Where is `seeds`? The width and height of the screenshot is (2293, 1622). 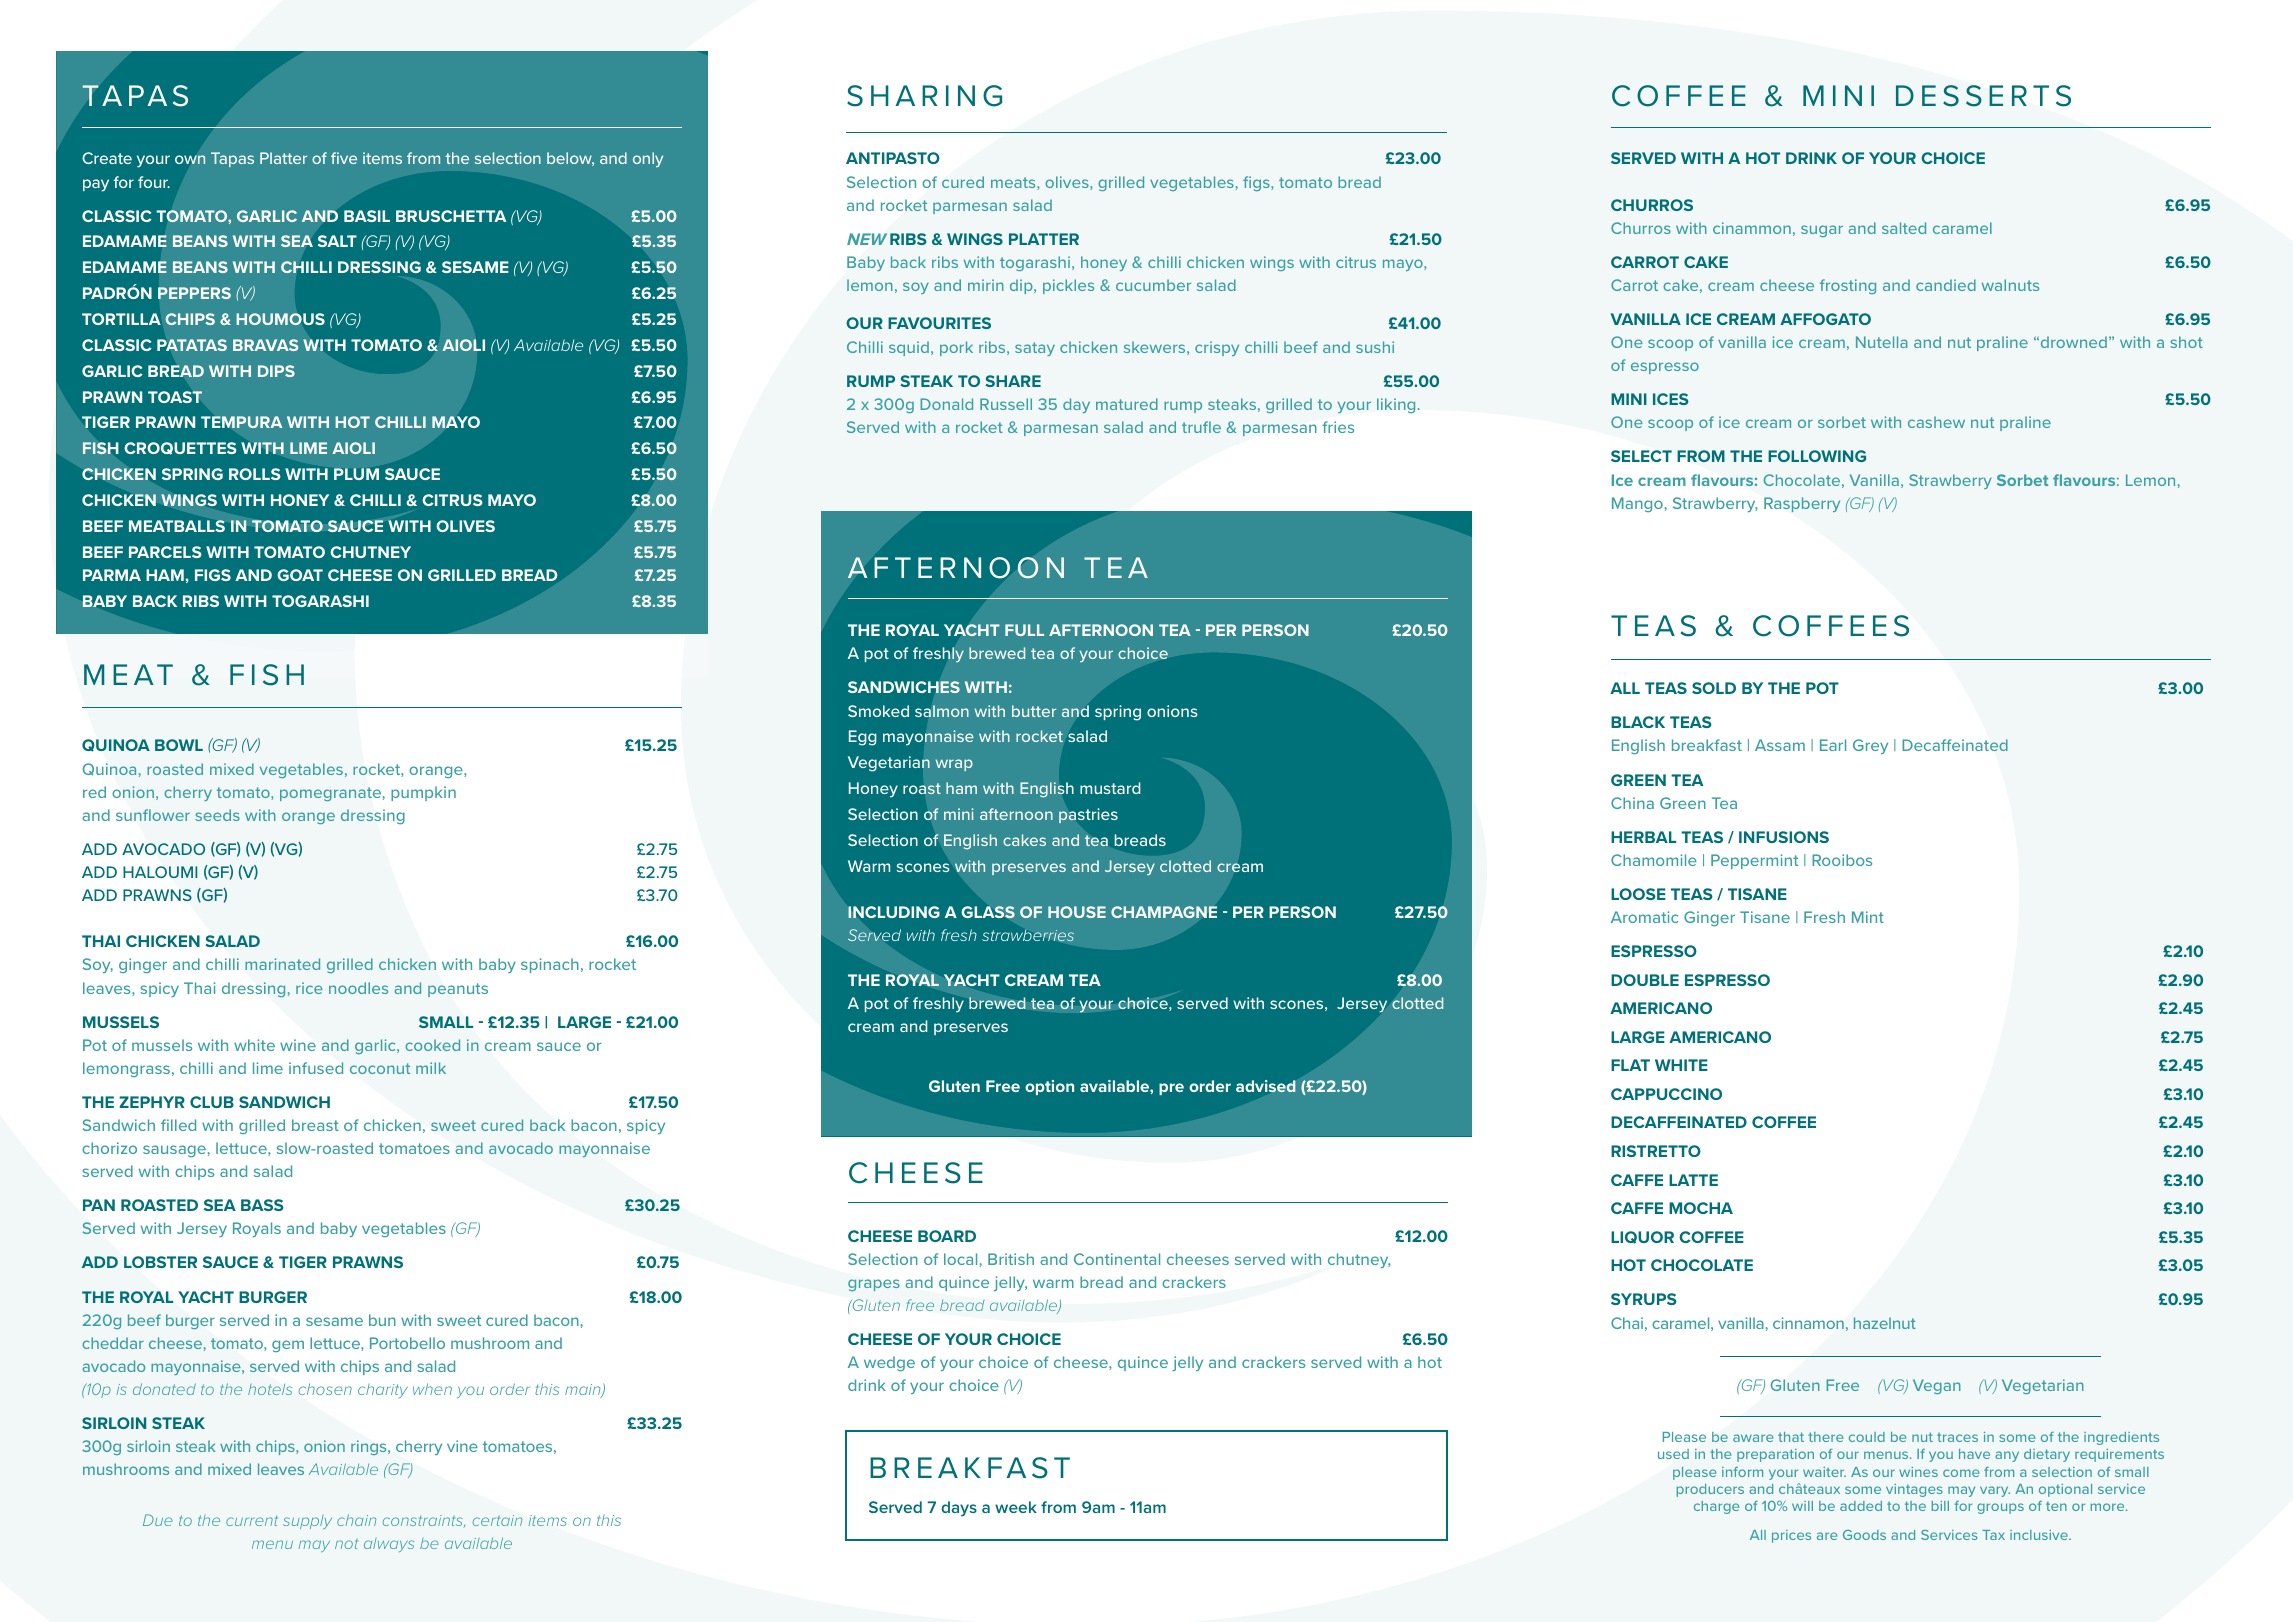 seeds is located at coordinates (217, 815).
